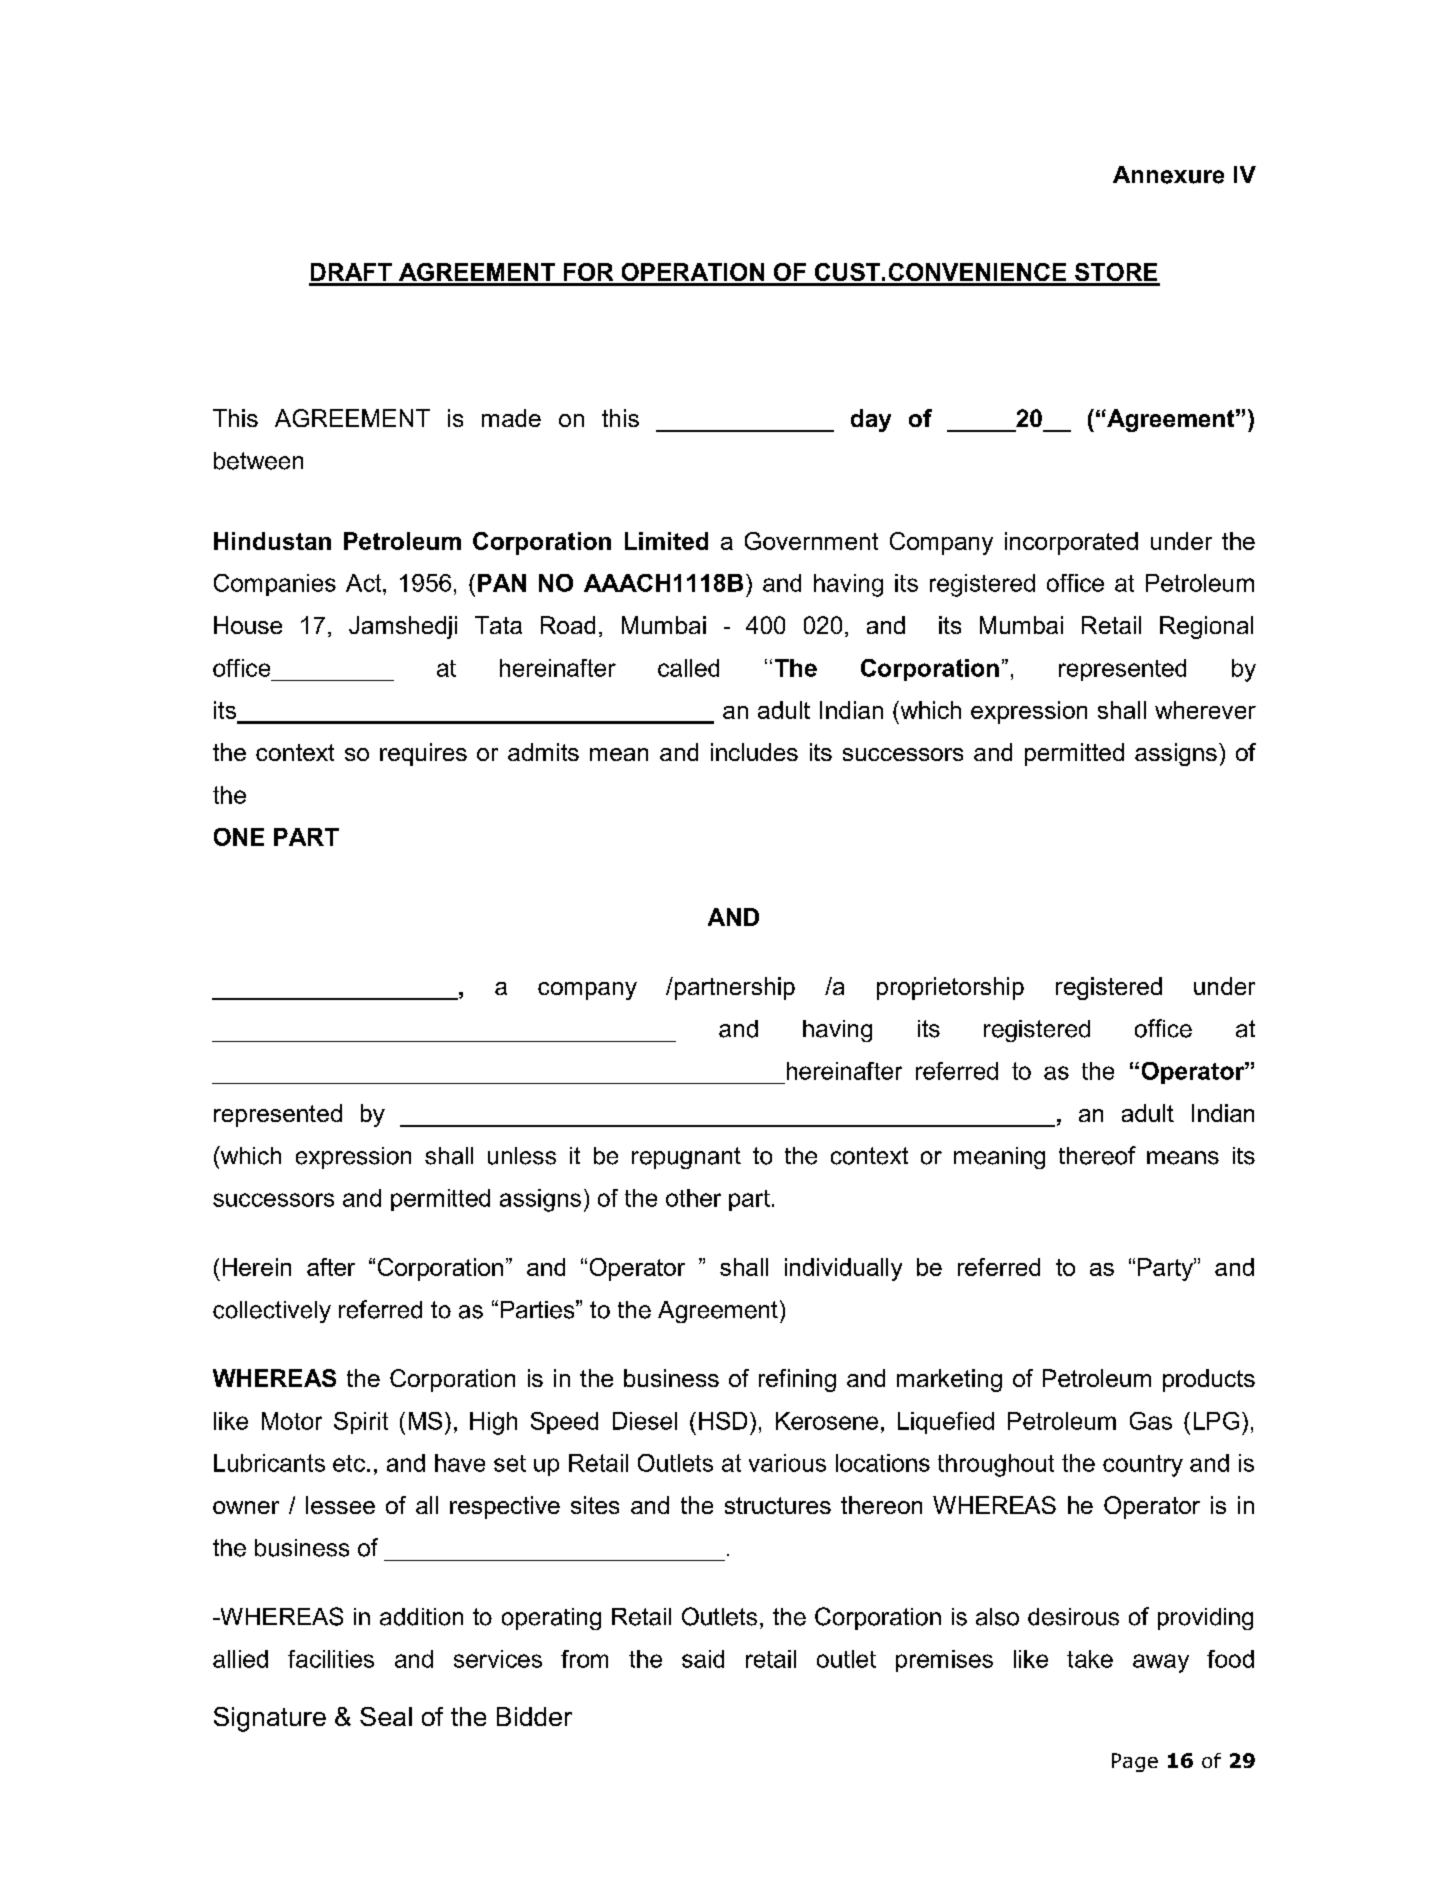  I want to click on Limited, so click(666, 541).
